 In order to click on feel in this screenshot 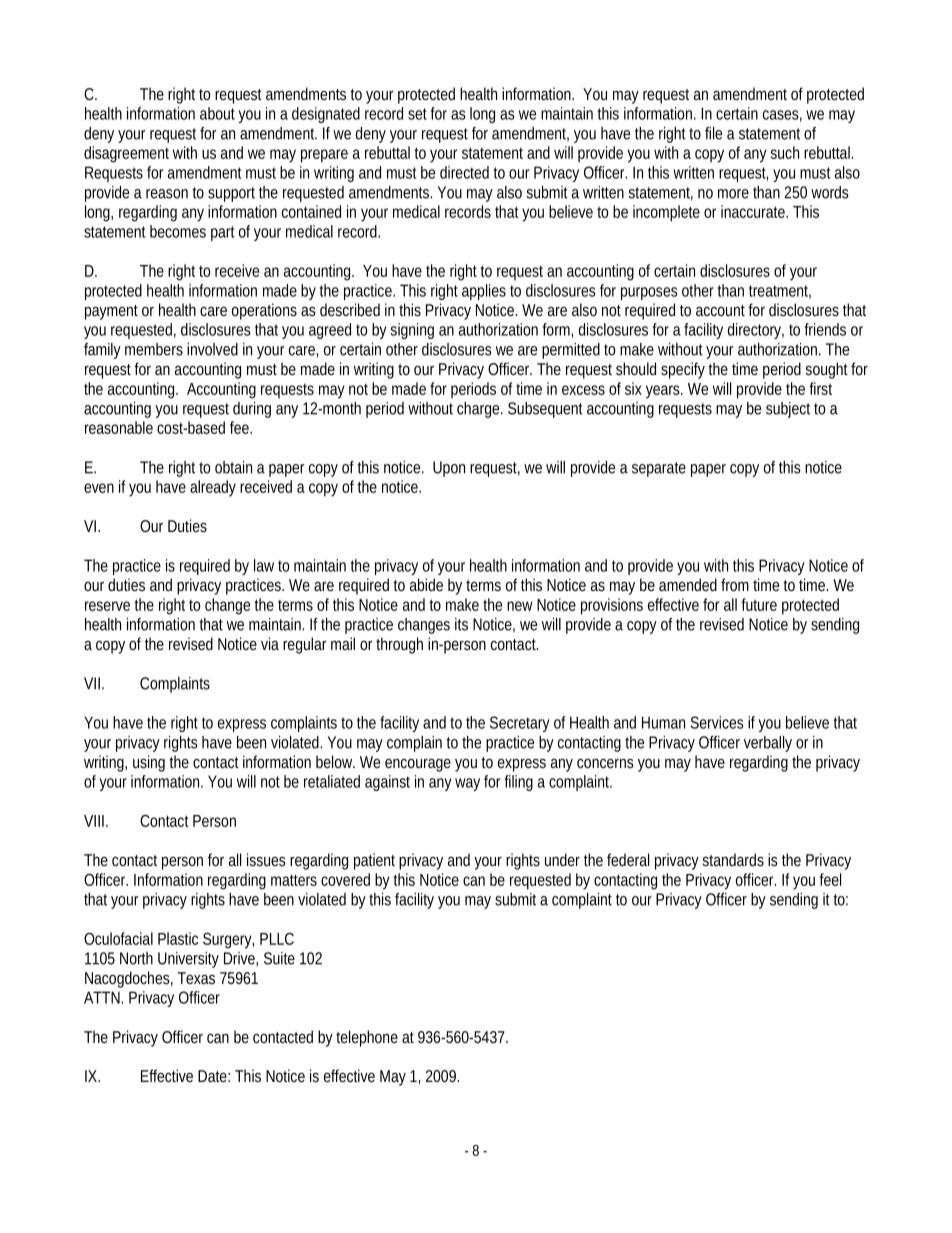, I will do `click(830, 879)`.
